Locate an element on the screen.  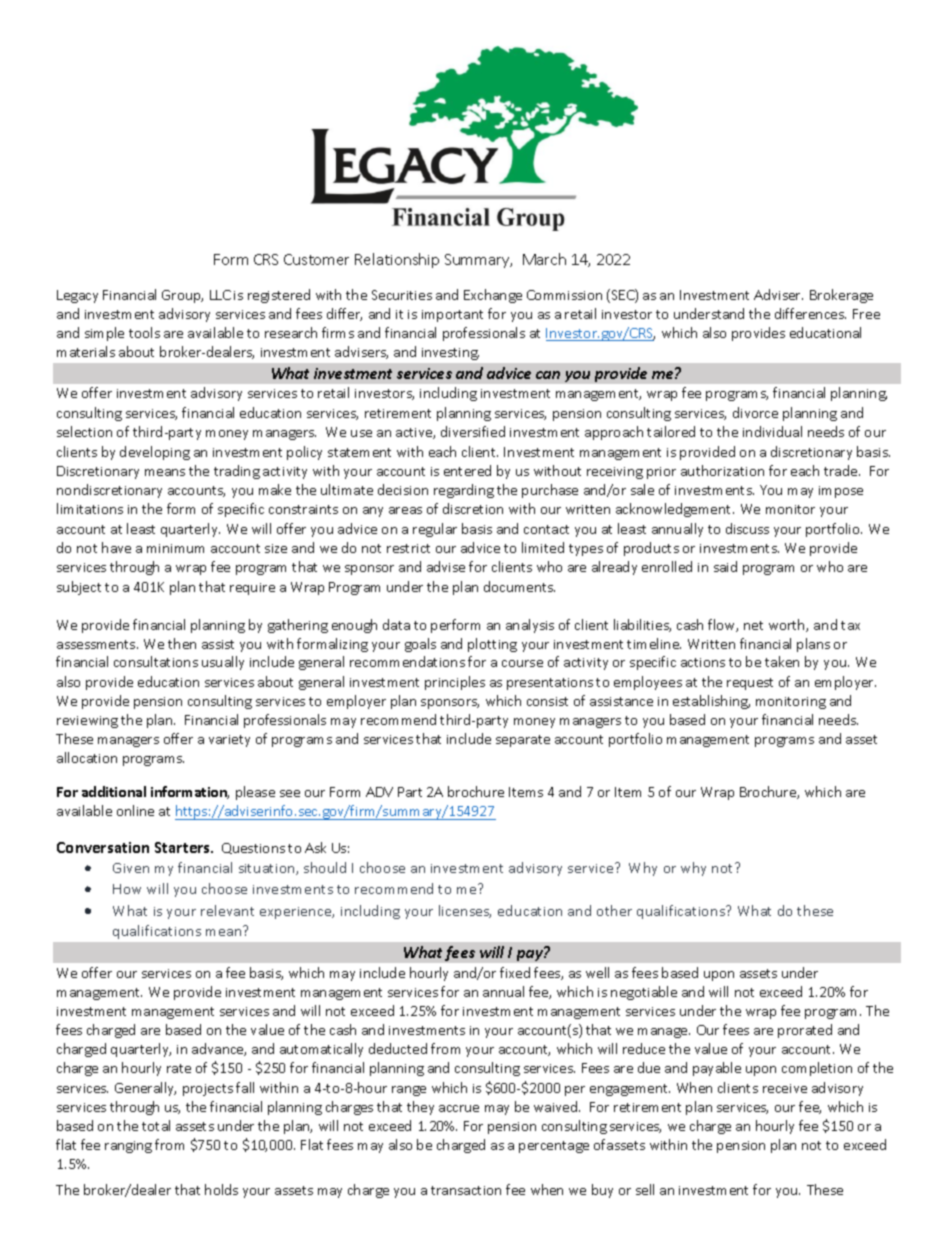
licenses is located at coordinates (465, 911).
